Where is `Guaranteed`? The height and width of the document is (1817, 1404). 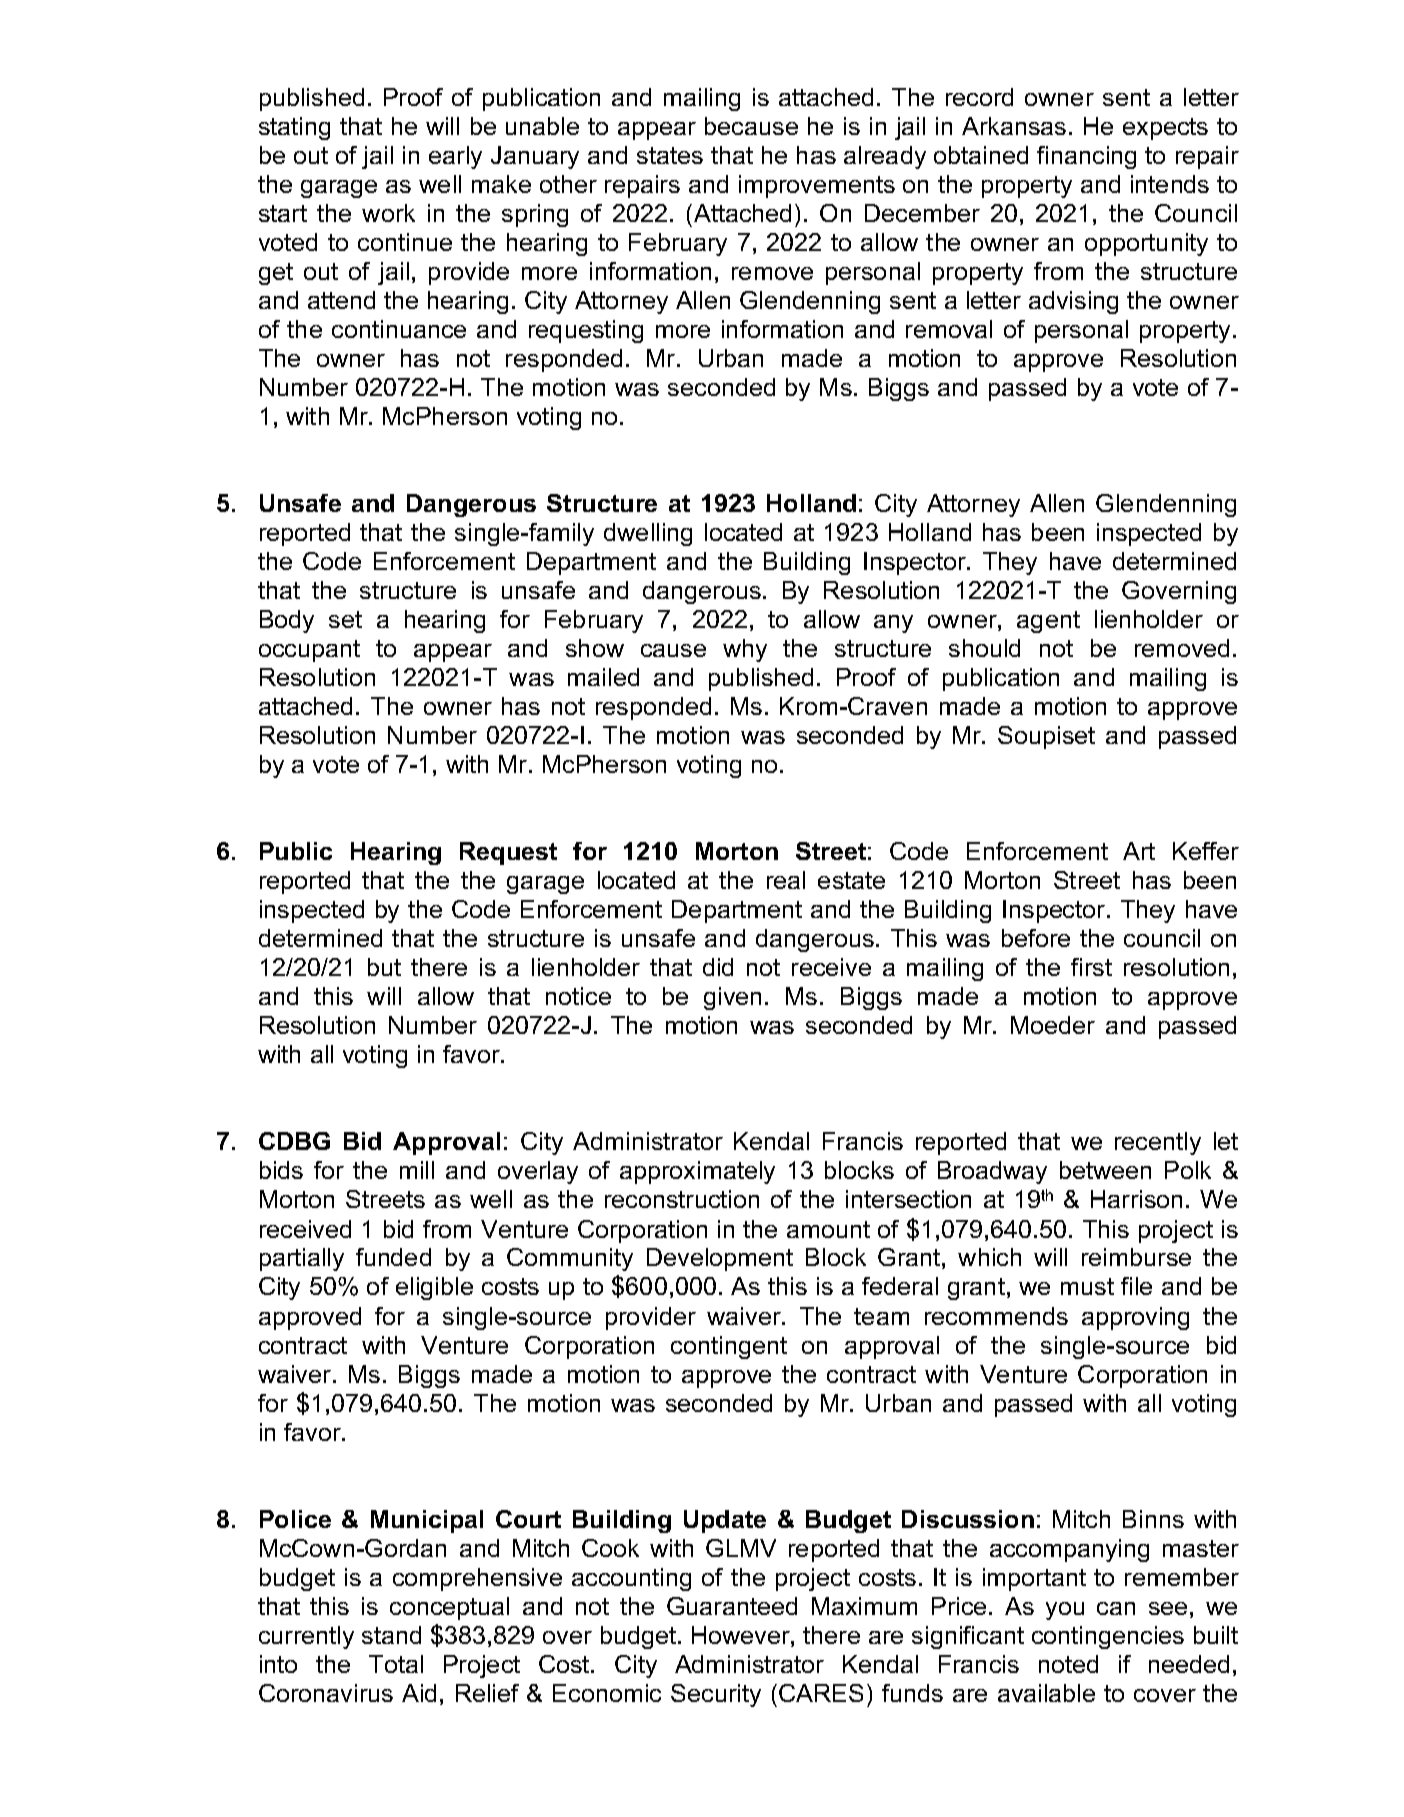 Guaranteed is located at coordinates (732, 1606).
